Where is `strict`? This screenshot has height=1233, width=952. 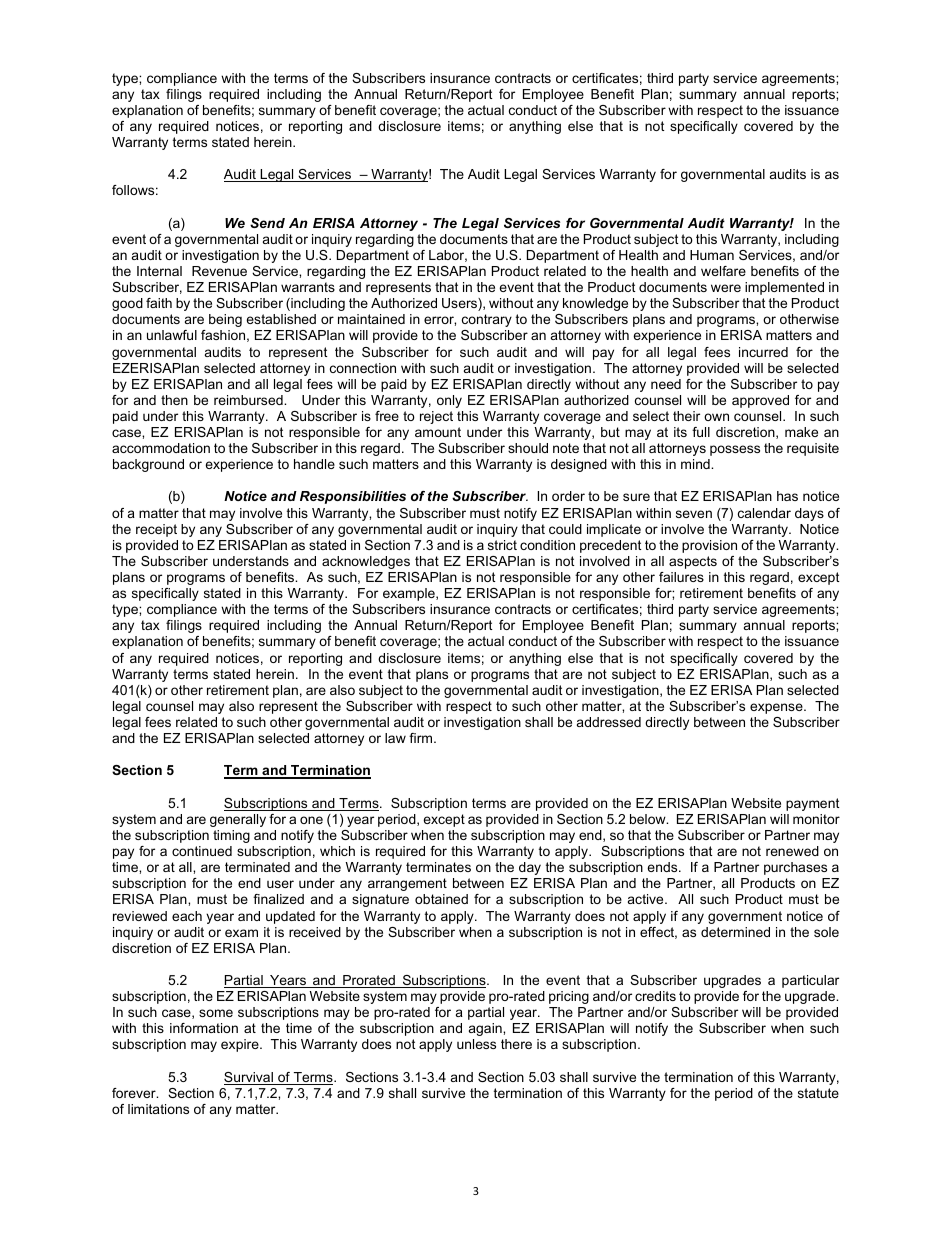
strict is located at coordinates (502, 545).
